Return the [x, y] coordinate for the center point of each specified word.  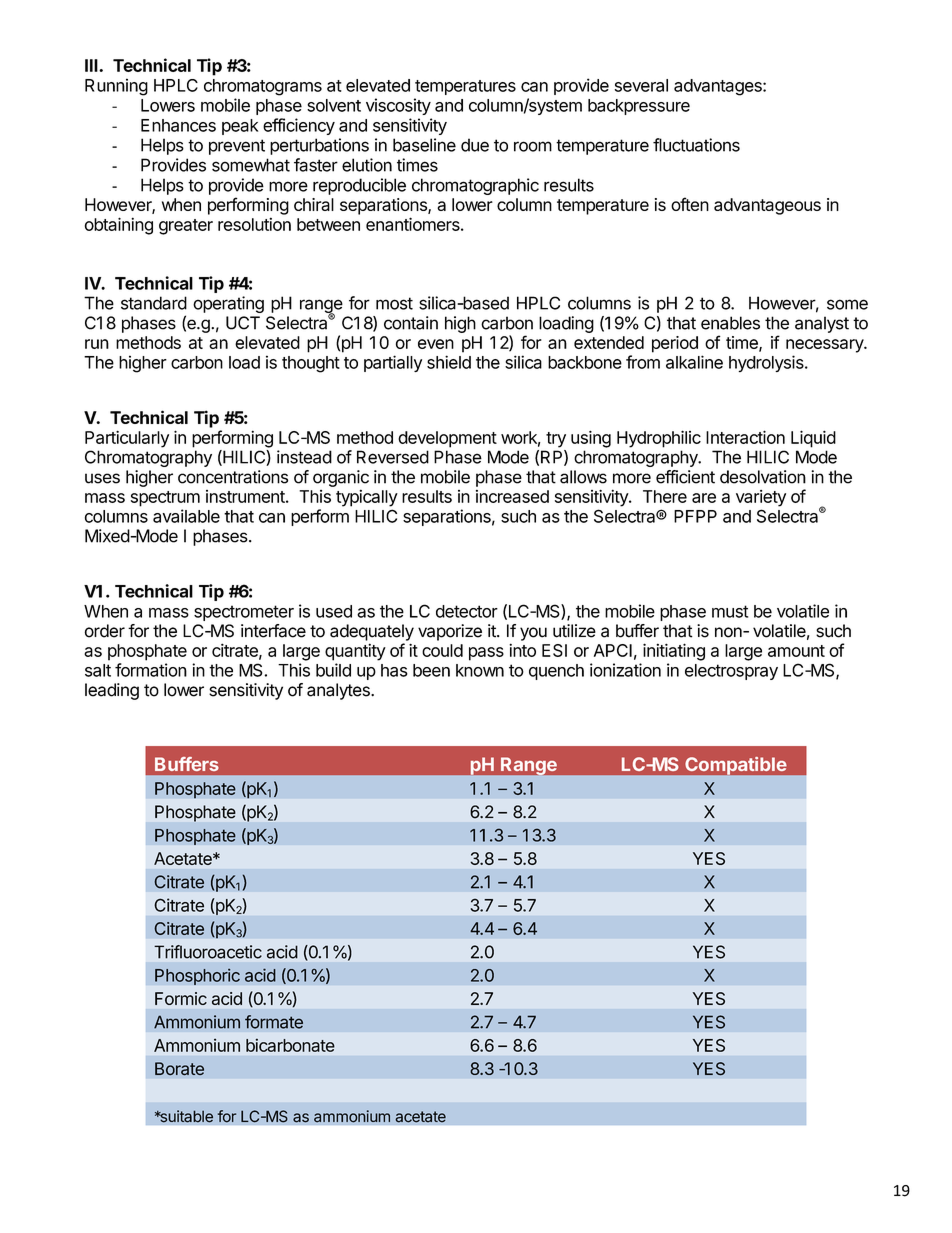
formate [274, 1022]
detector [467, 611]
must [730, 611]
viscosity [398, 106]
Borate [179, 1069]
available [186, 516]
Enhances [178, 125]
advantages [719, 87]
